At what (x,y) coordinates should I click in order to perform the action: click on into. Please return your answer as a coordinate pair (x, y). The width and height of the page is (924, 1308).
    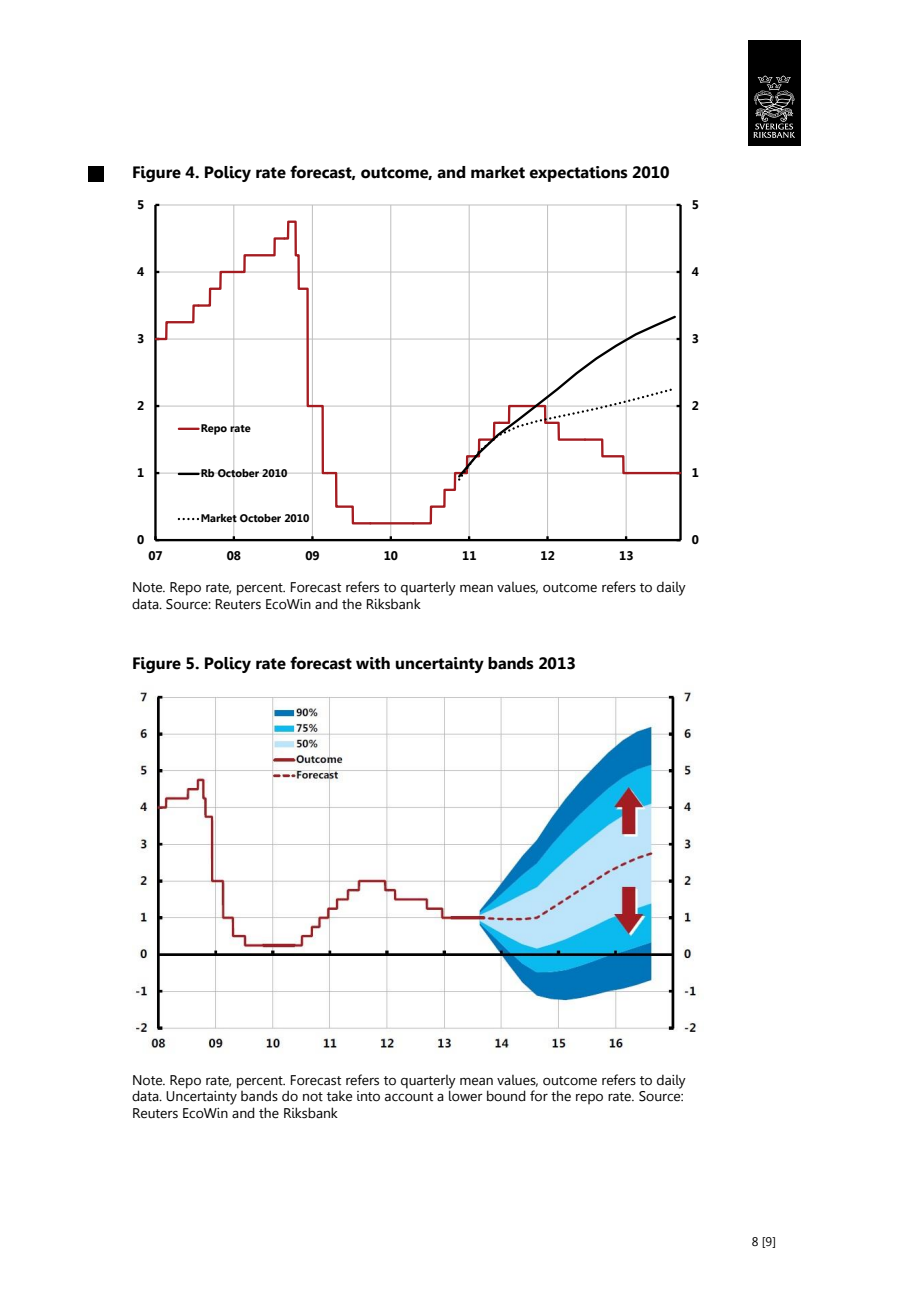
    Looking at the image, I should click on (368, 1096).
